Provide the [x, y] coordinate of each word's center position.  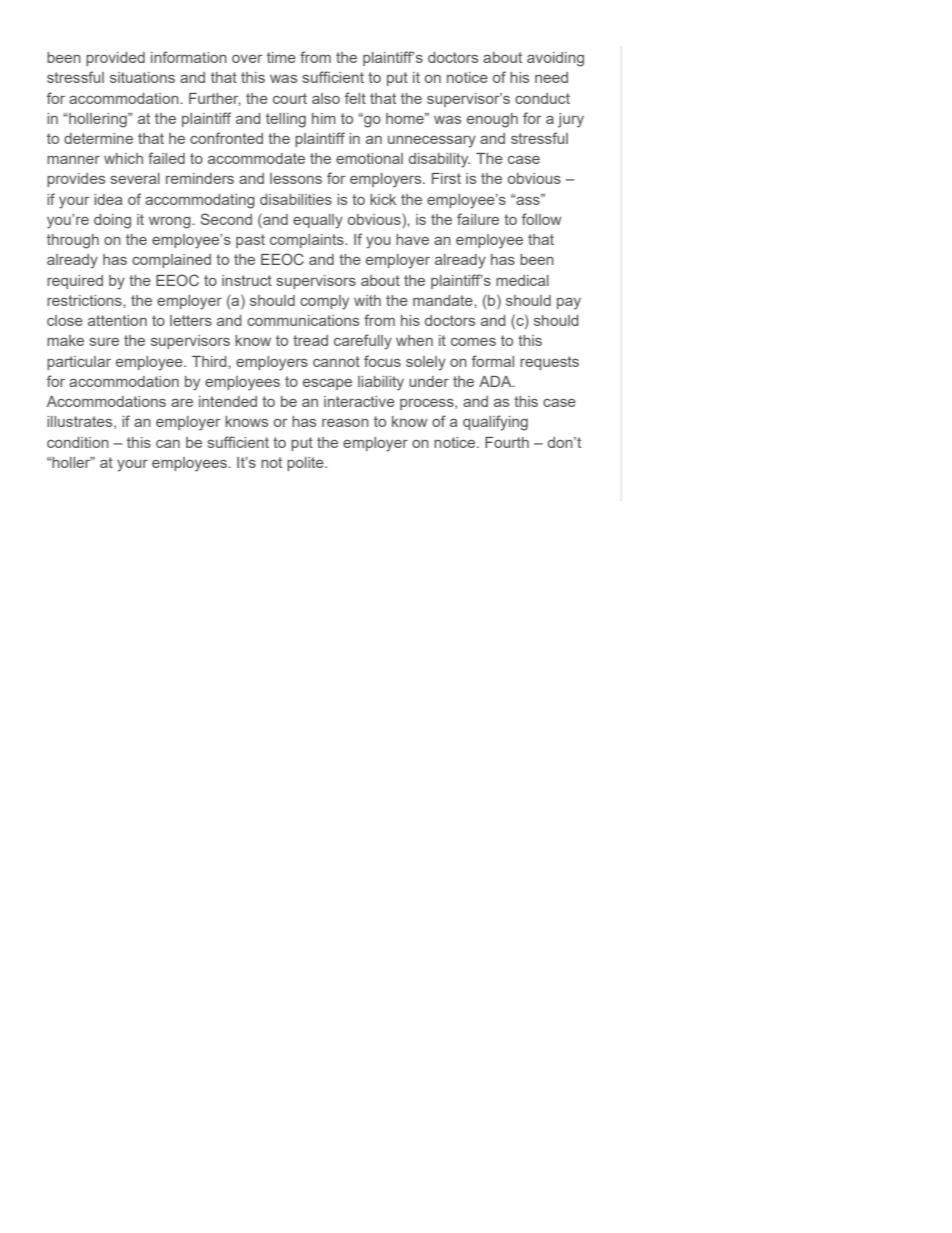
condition [78, 442]
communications [303, 320]
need [551, 77]
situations [142, 77]
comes [473, 342]
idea [108, 199]
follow [542, 219]
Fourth [507, 442]
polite [306, 464]
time [281, 57]
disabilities [296, 199]
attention [117, 320]
